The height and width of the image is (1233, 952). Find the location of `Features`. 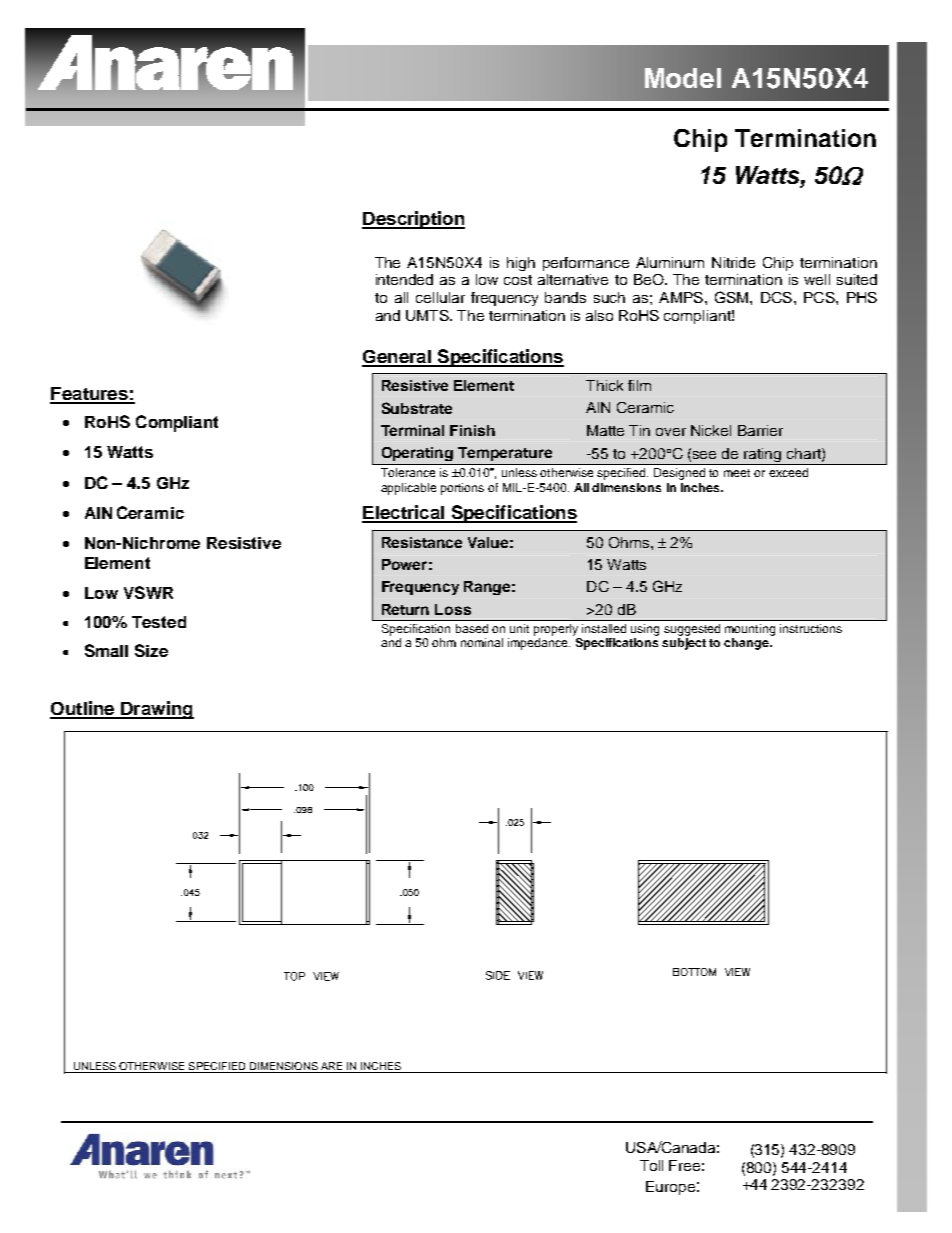

Features is located at coordinates (90, 395).
